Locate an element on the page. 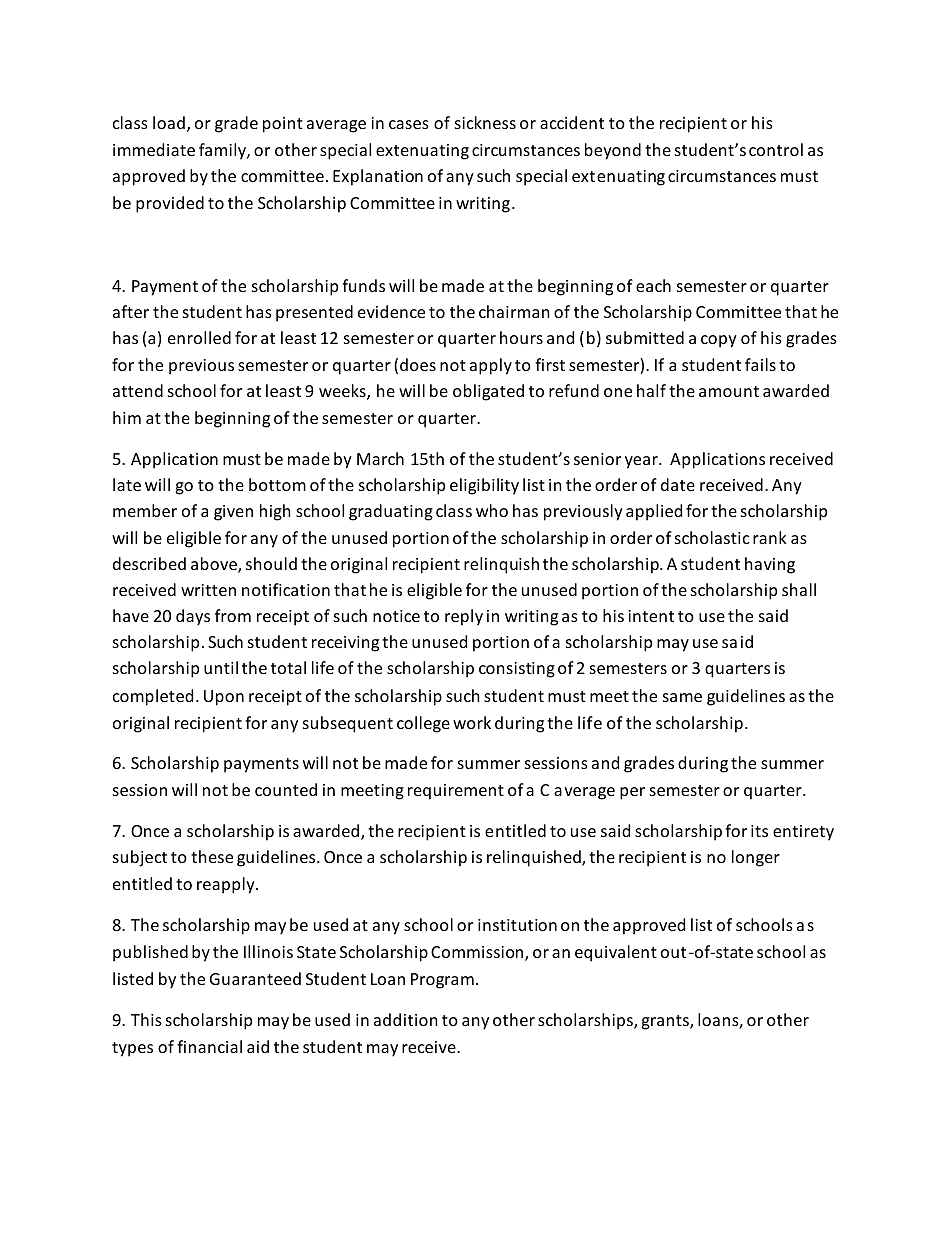 The image size is (952, 1233). having is located at coordinates (770, 565).
